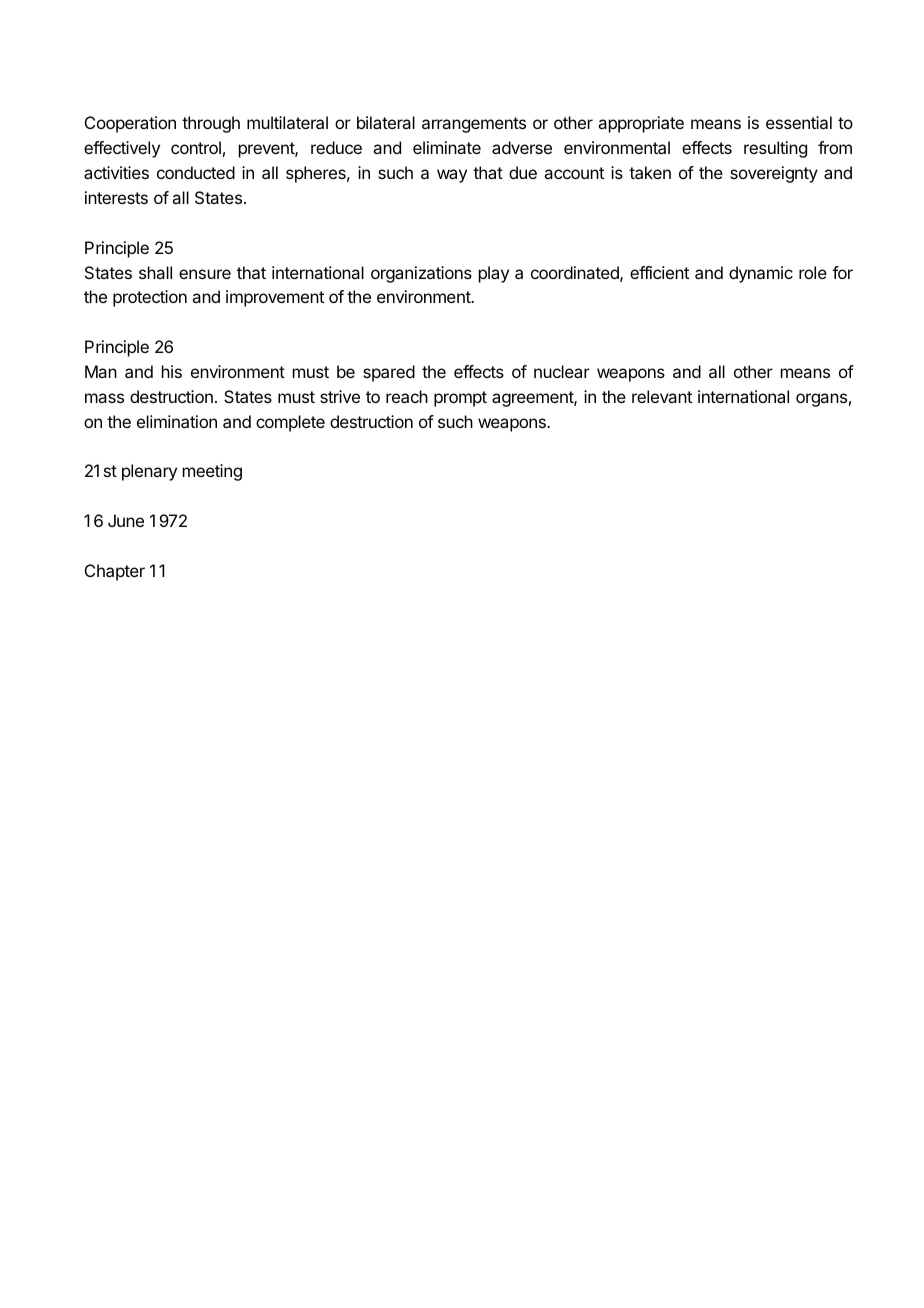  Describe the element at coordinates (172, 371) in the screenshot. I see `his` at that location.
